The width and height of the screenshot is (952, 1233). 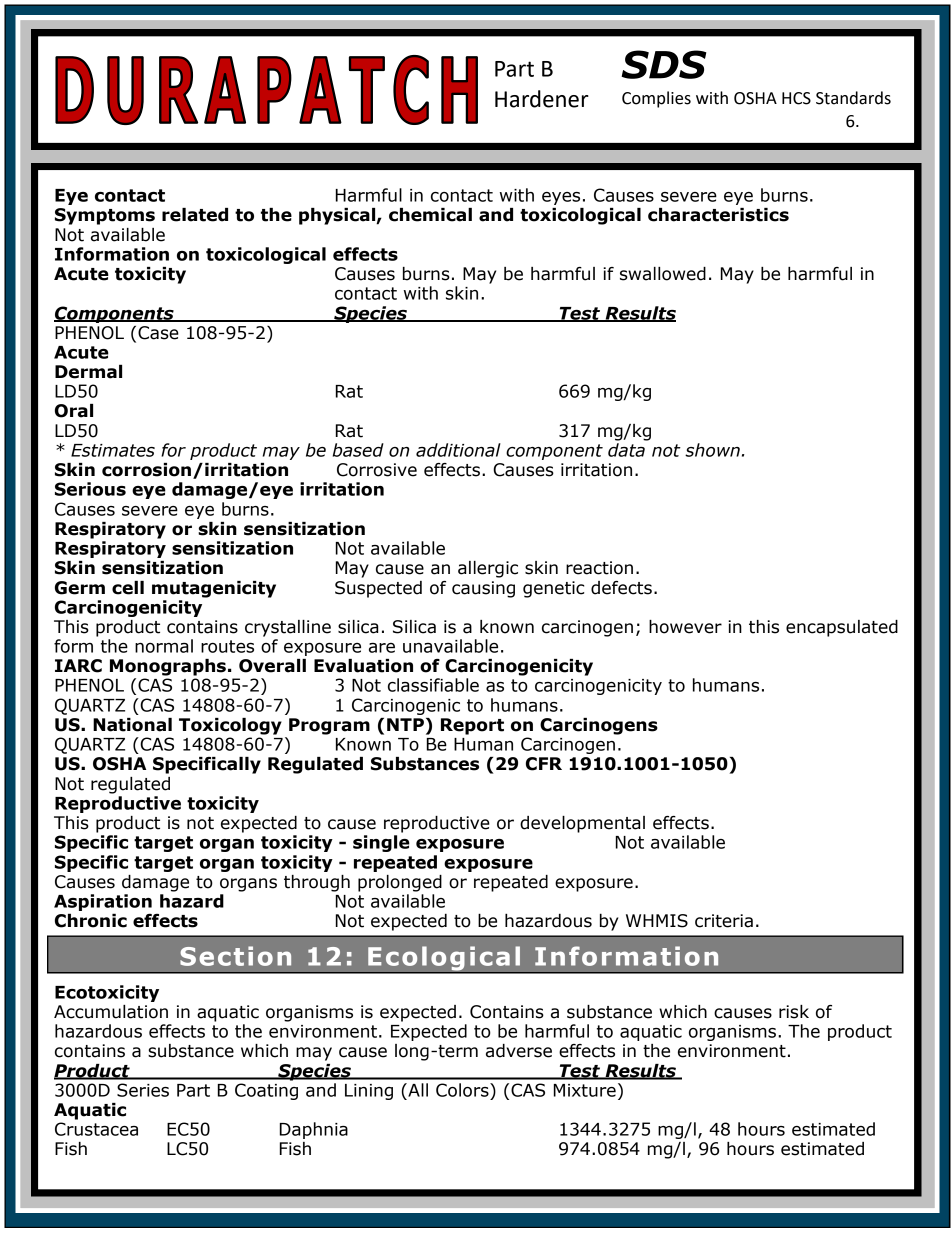 I want to click on causing, so click(x=483, y=589).
